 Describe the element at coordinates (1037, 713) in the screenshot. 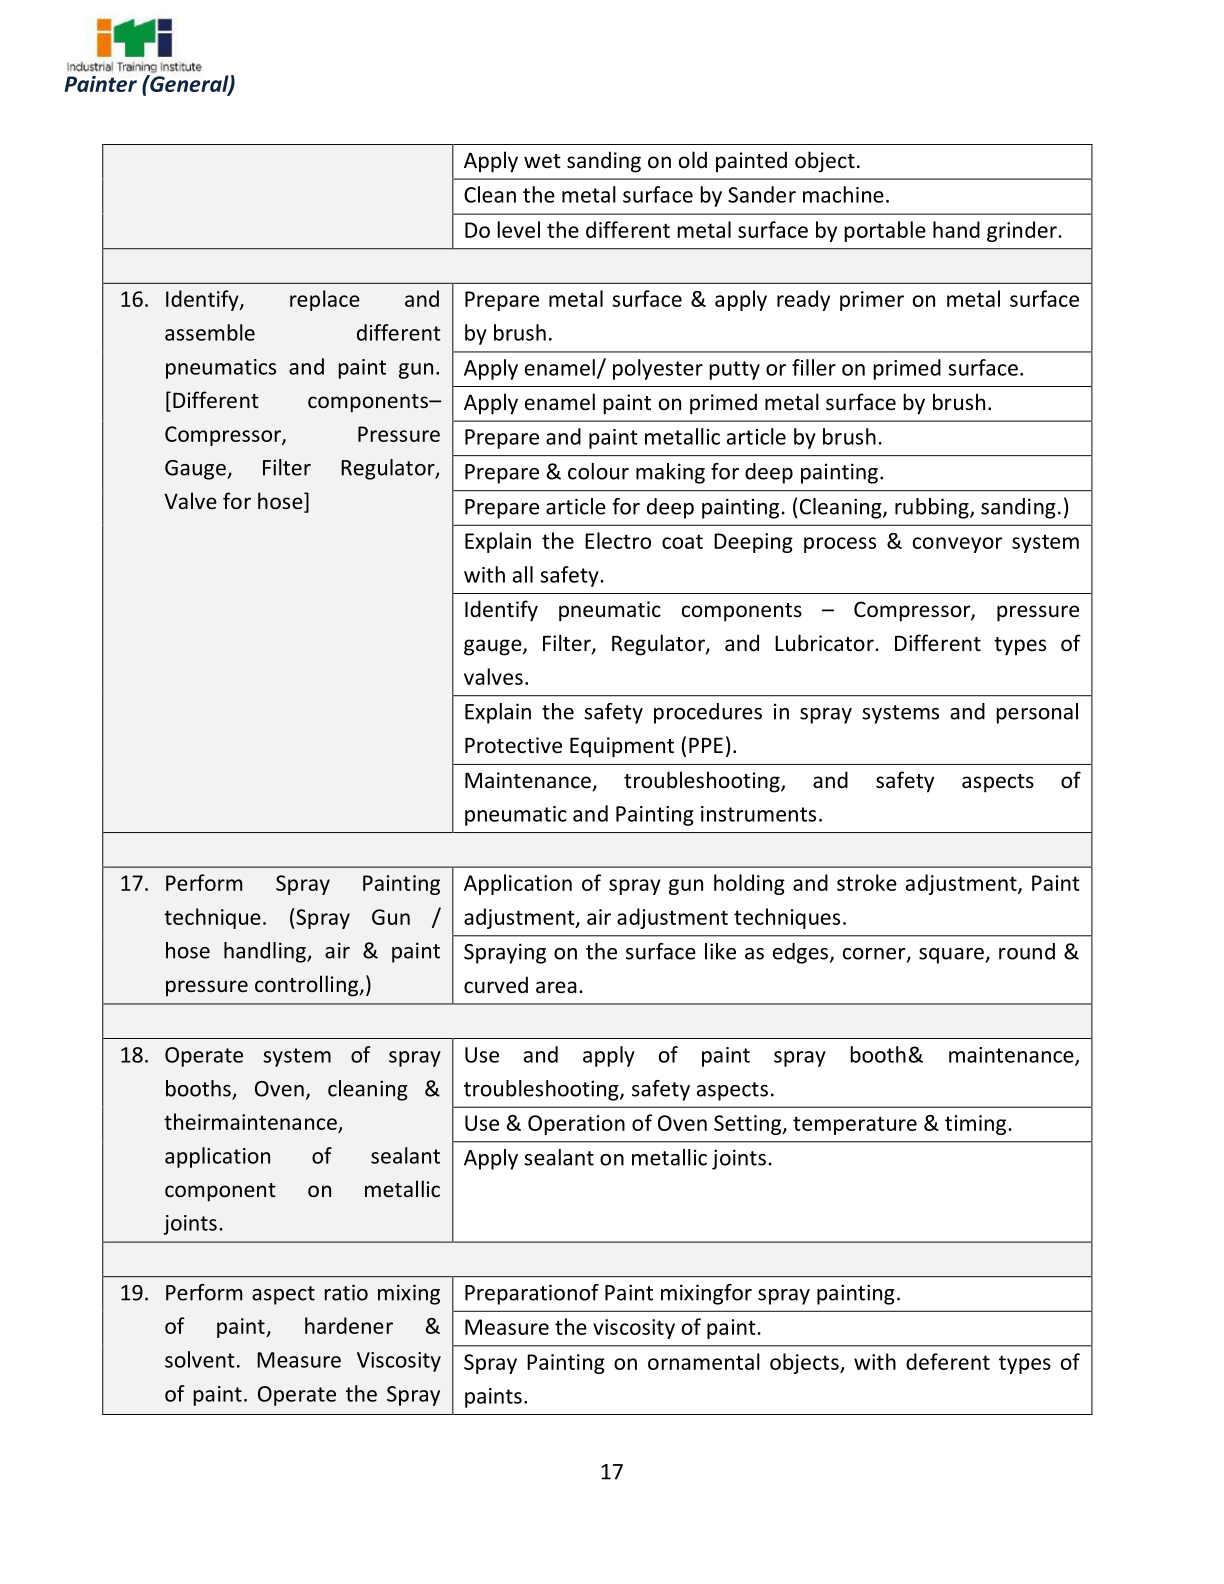

I see `personal` at that location.
